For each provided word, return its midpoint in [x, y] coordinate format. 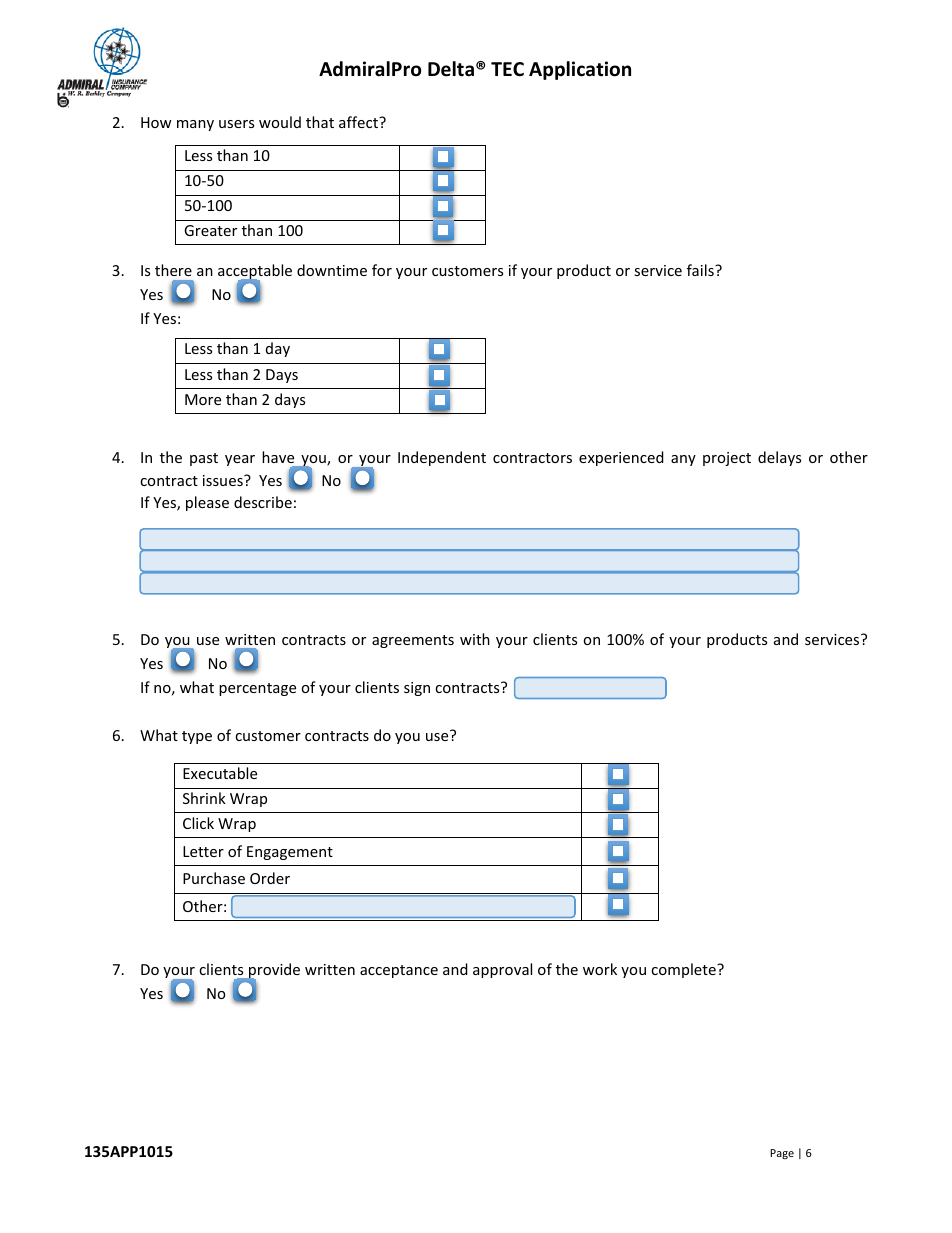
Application [580, 70]
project [727, 459]
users [236, 124]
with [475, 639]
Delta [451, 69]
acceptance [399, 971]
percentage [257, 689]
